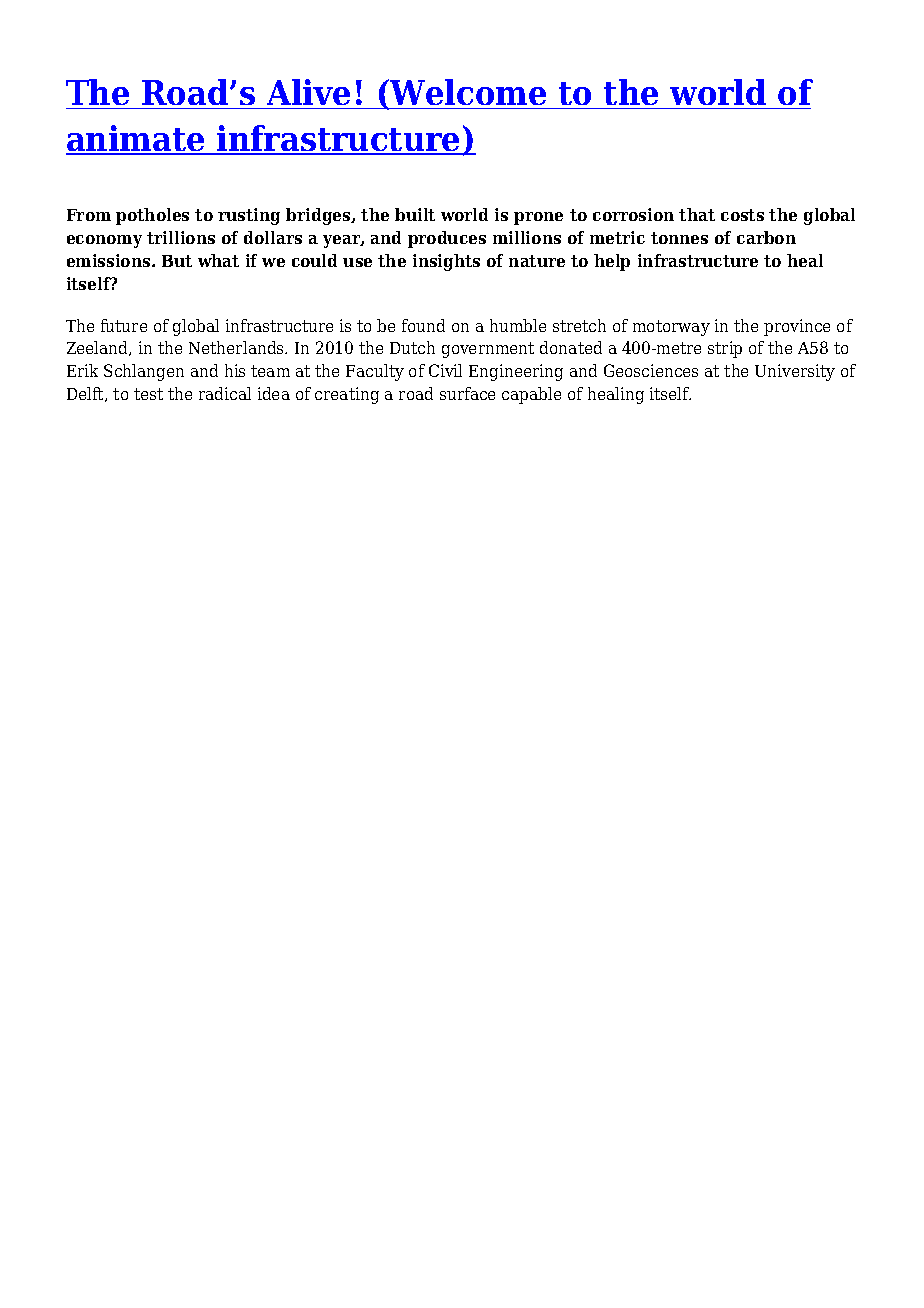  I want to click on that, so click(697, 214).
